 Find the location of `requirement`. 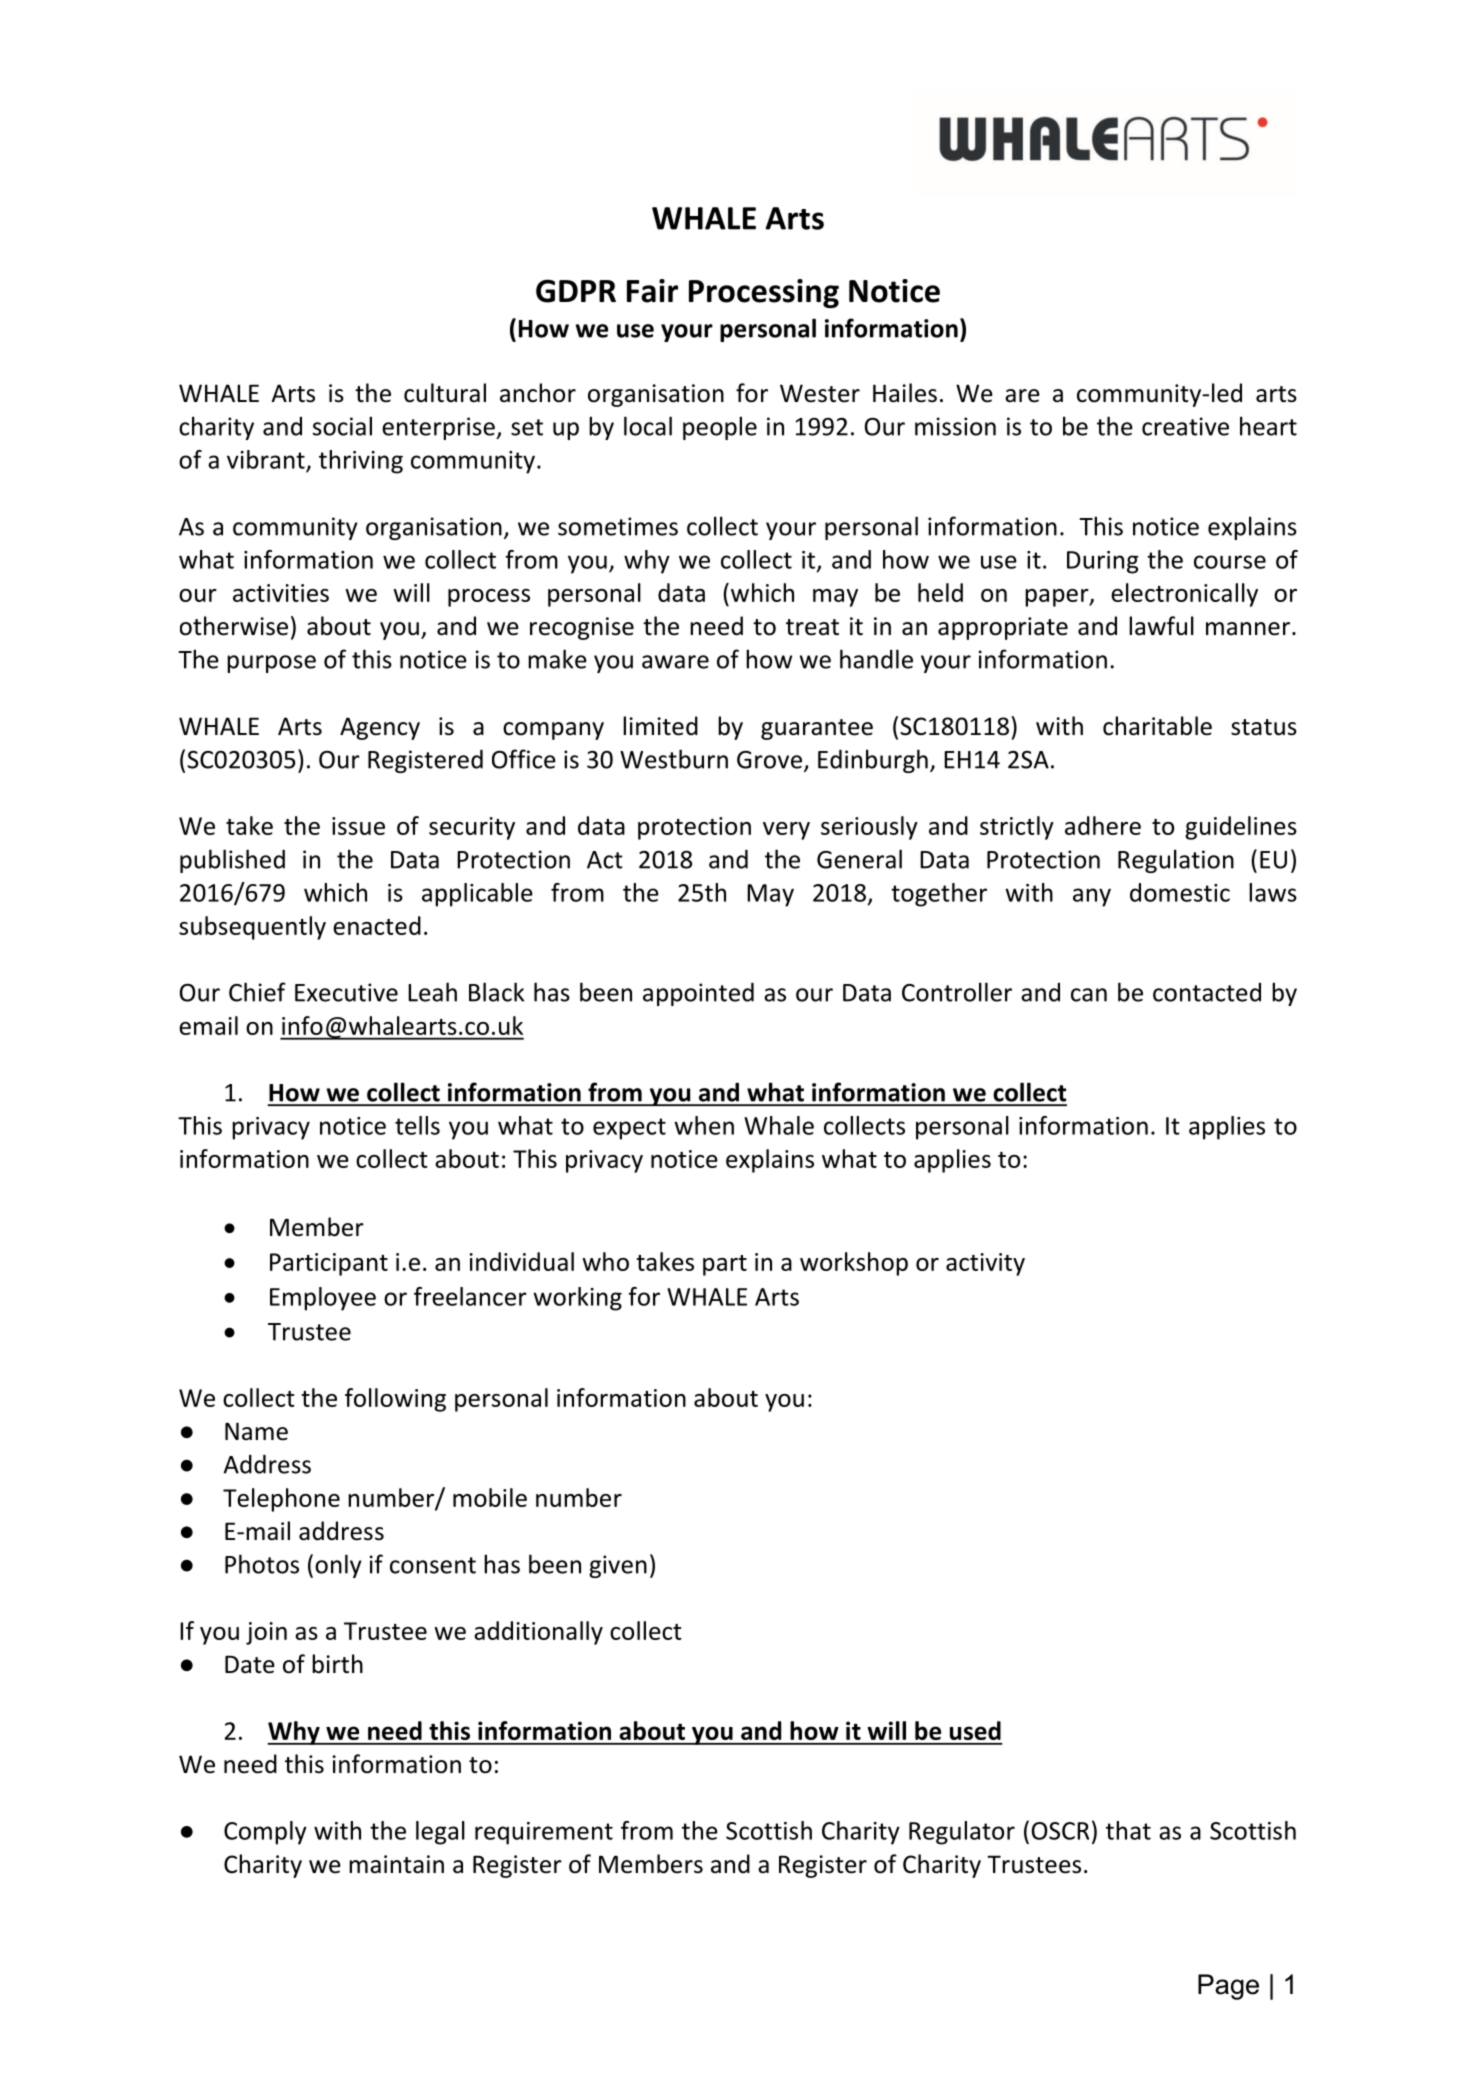

requirement is located at coordinates (544, 1833).
